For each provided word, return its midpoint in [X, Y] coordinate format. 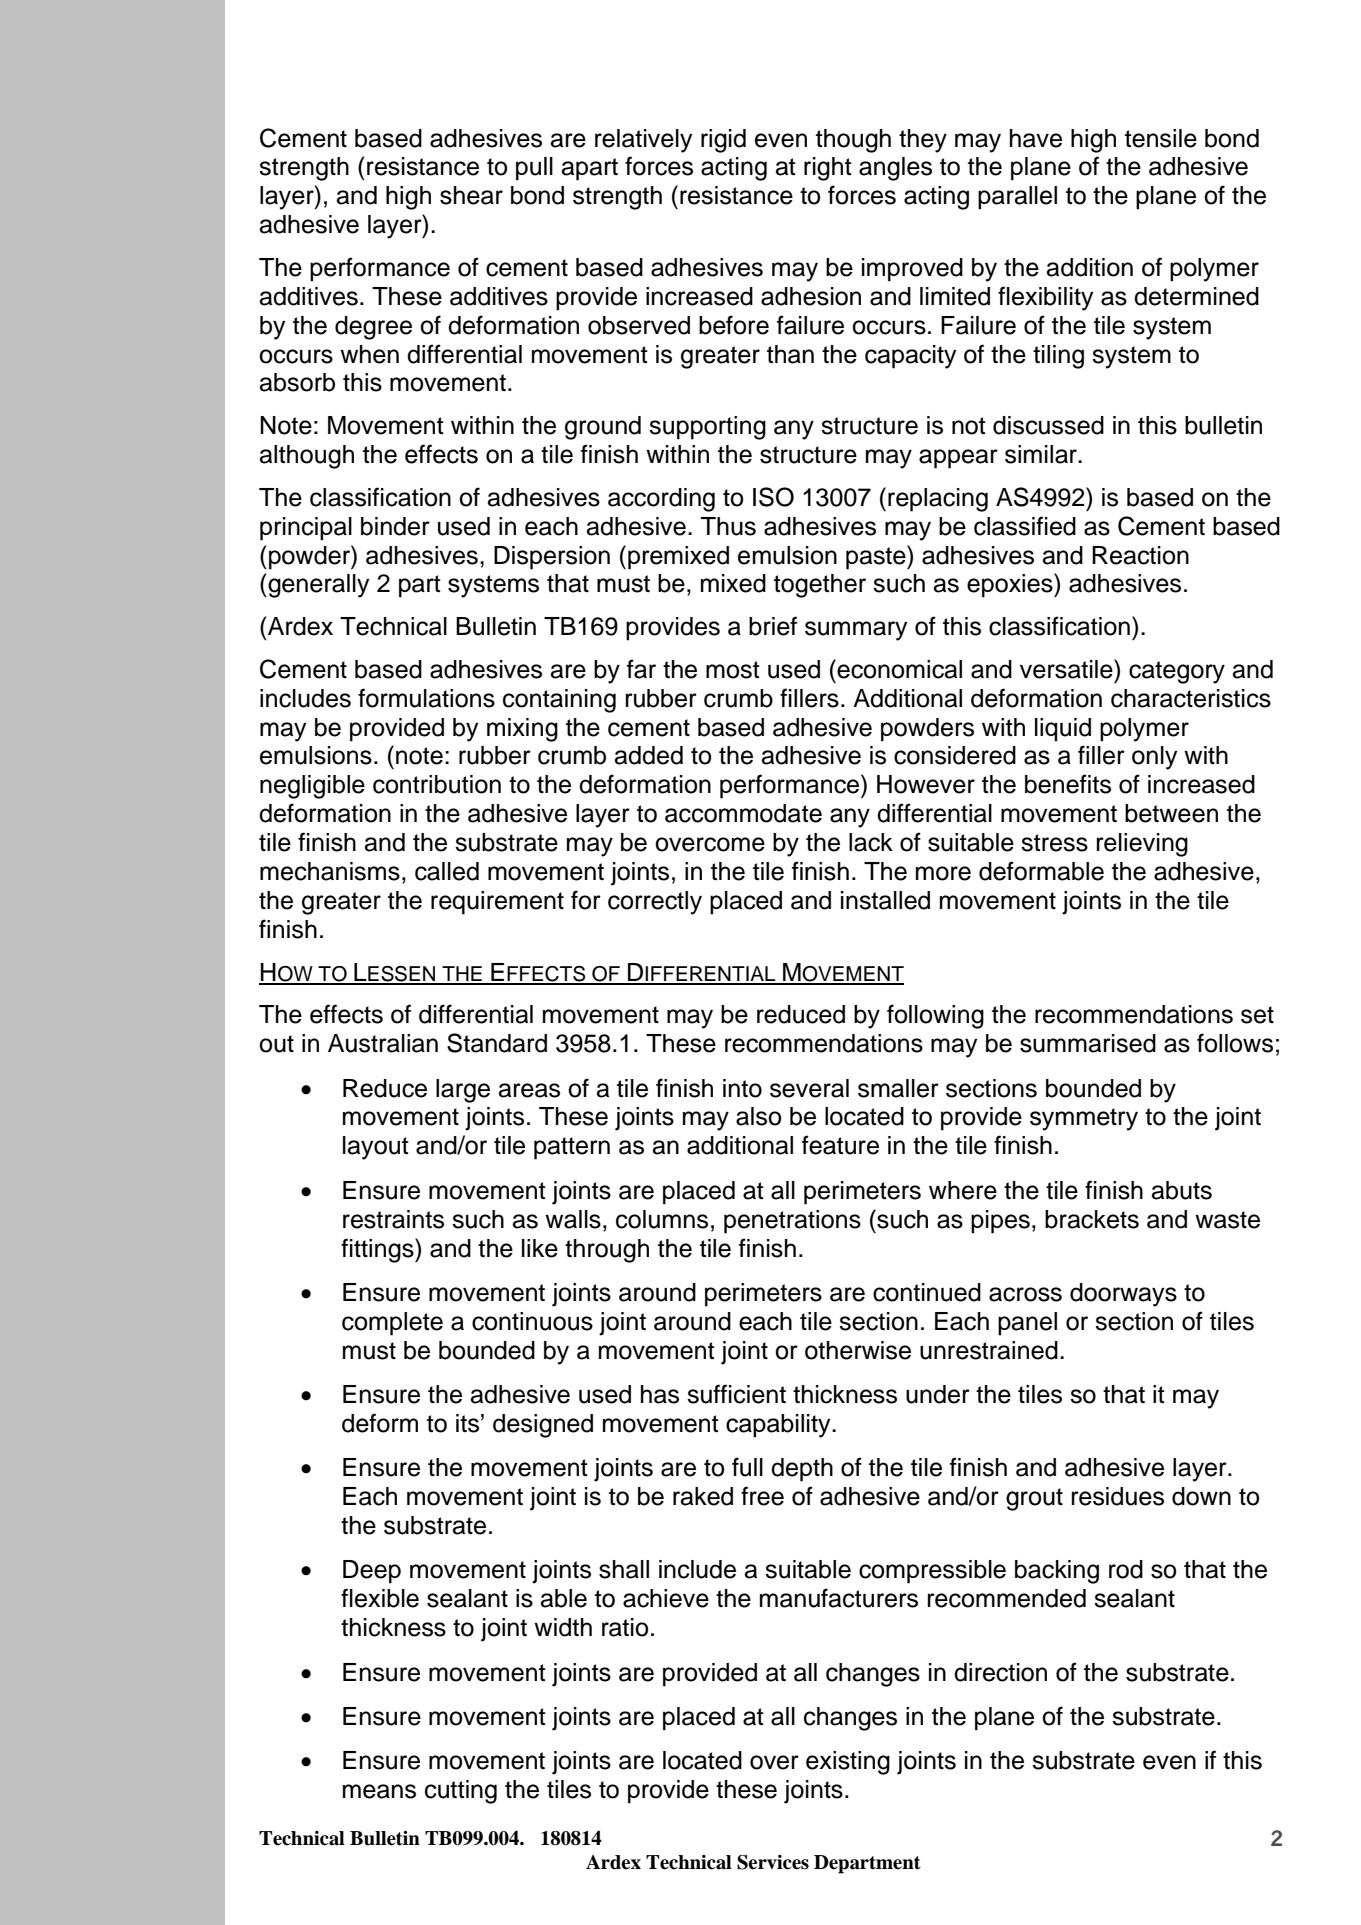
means [379, 1791]
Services [773, 1862]
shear [471, 195]
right [828, 169]
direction [1000, 1672]
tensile [1161, 138]
